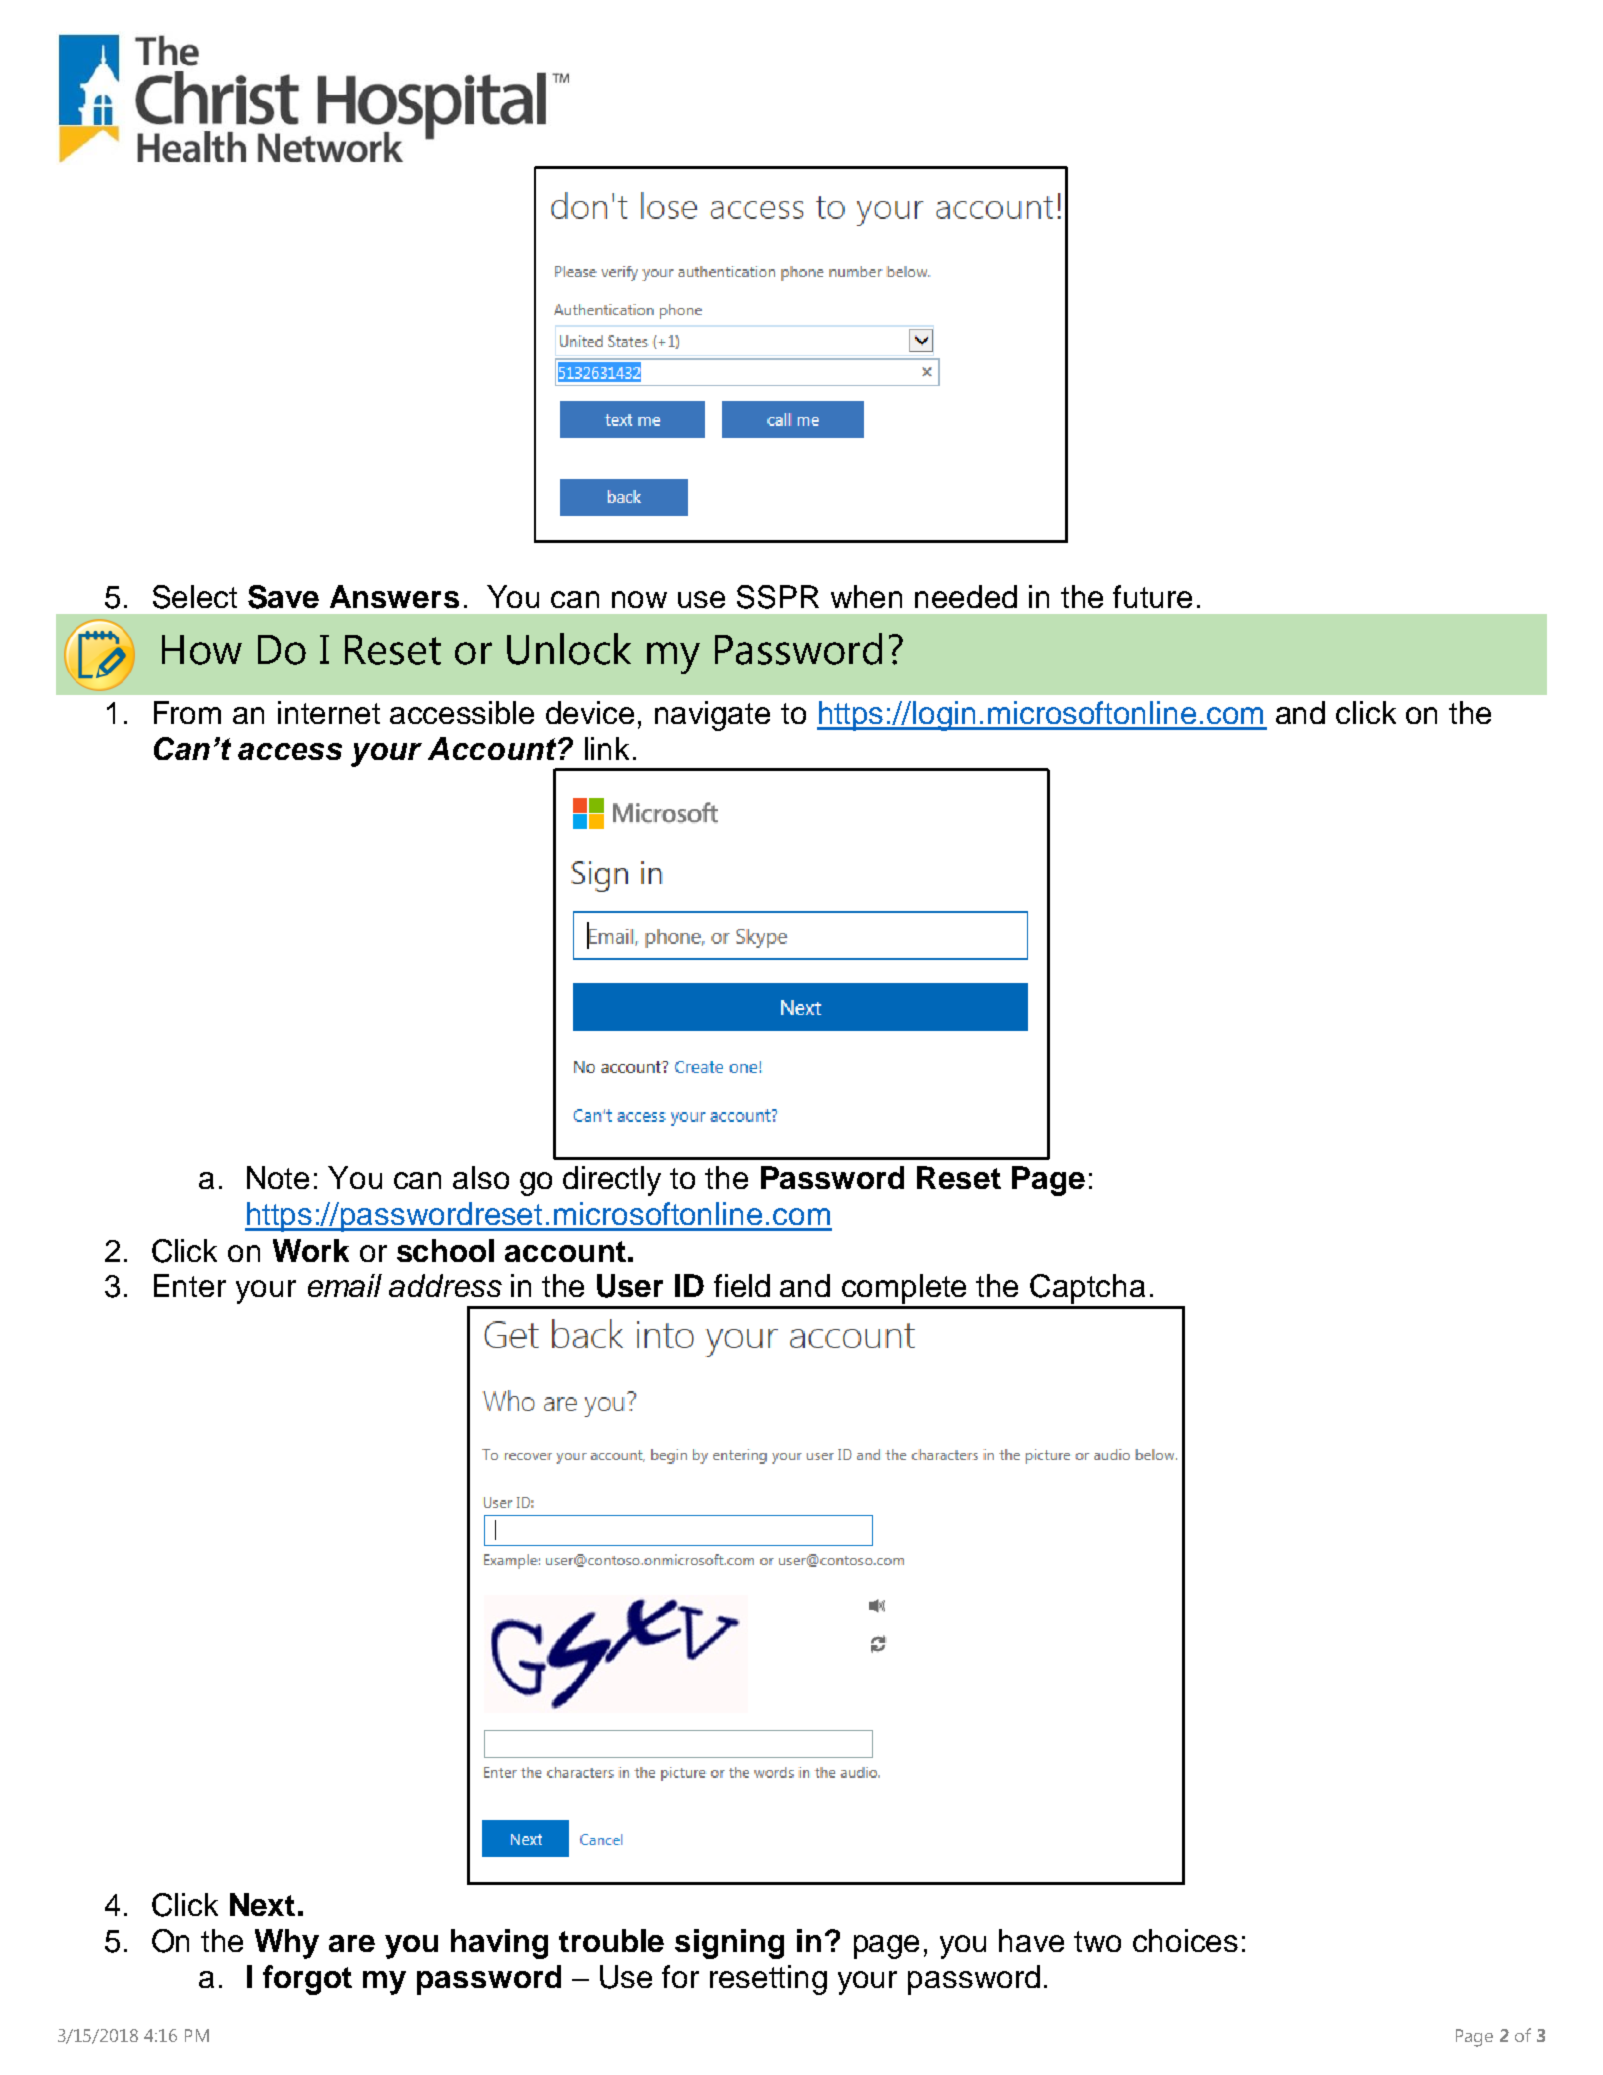  What do you see at coordinates (345, 1285) in the screenshot?
I see `email` at bounding box center [345, 1285].
